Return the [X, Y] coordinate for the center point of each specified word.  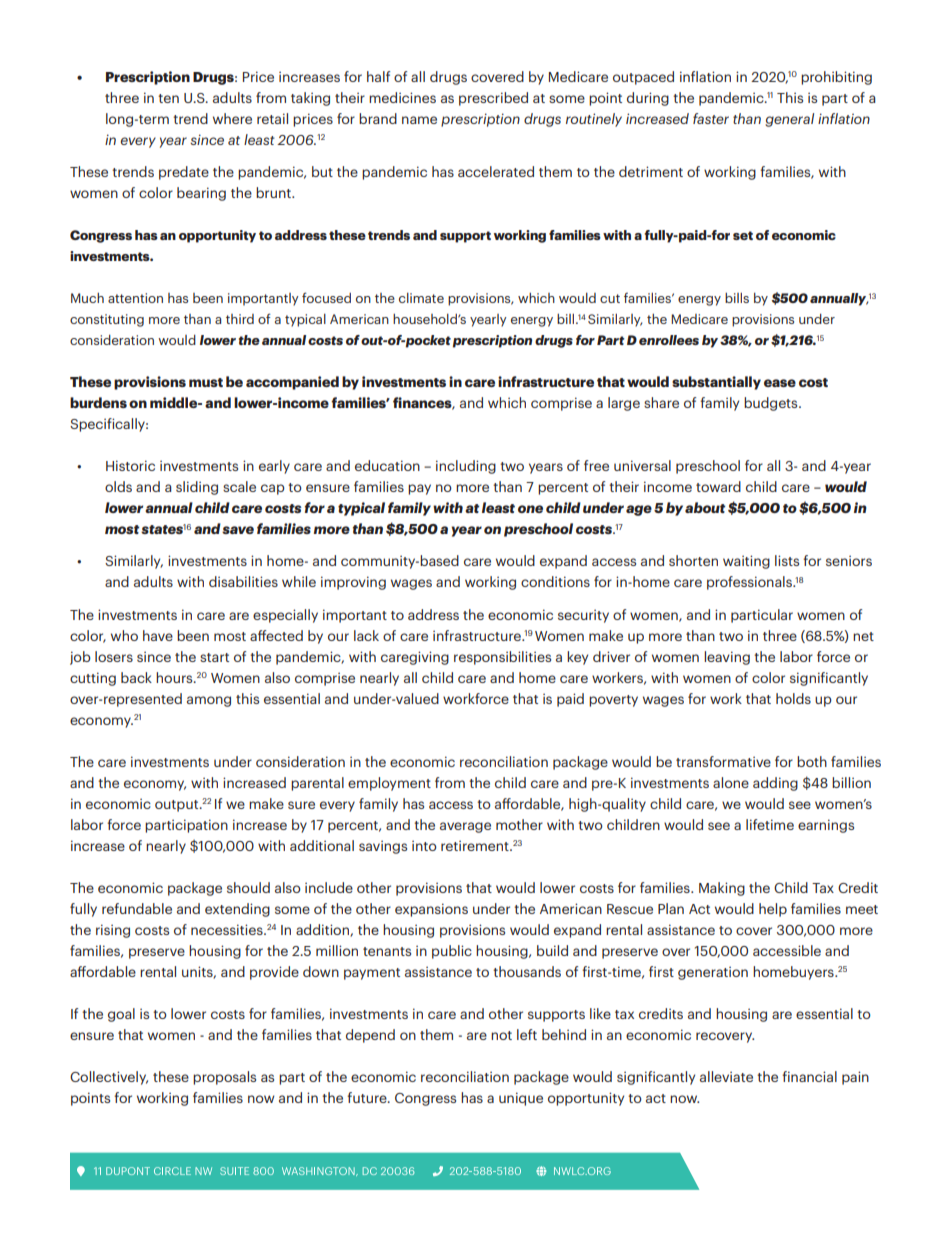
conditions [555, 581]
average [465, 827]
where [232, 118]
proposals [224, 1078]
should [248, 887]
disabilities [243, 581]
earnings [826, 826]
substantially [716, 383]
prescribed [493, 99]
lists [787, 560]
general [789, 120]
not [501, 1035]
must [206, 382]
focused [326, 297]
